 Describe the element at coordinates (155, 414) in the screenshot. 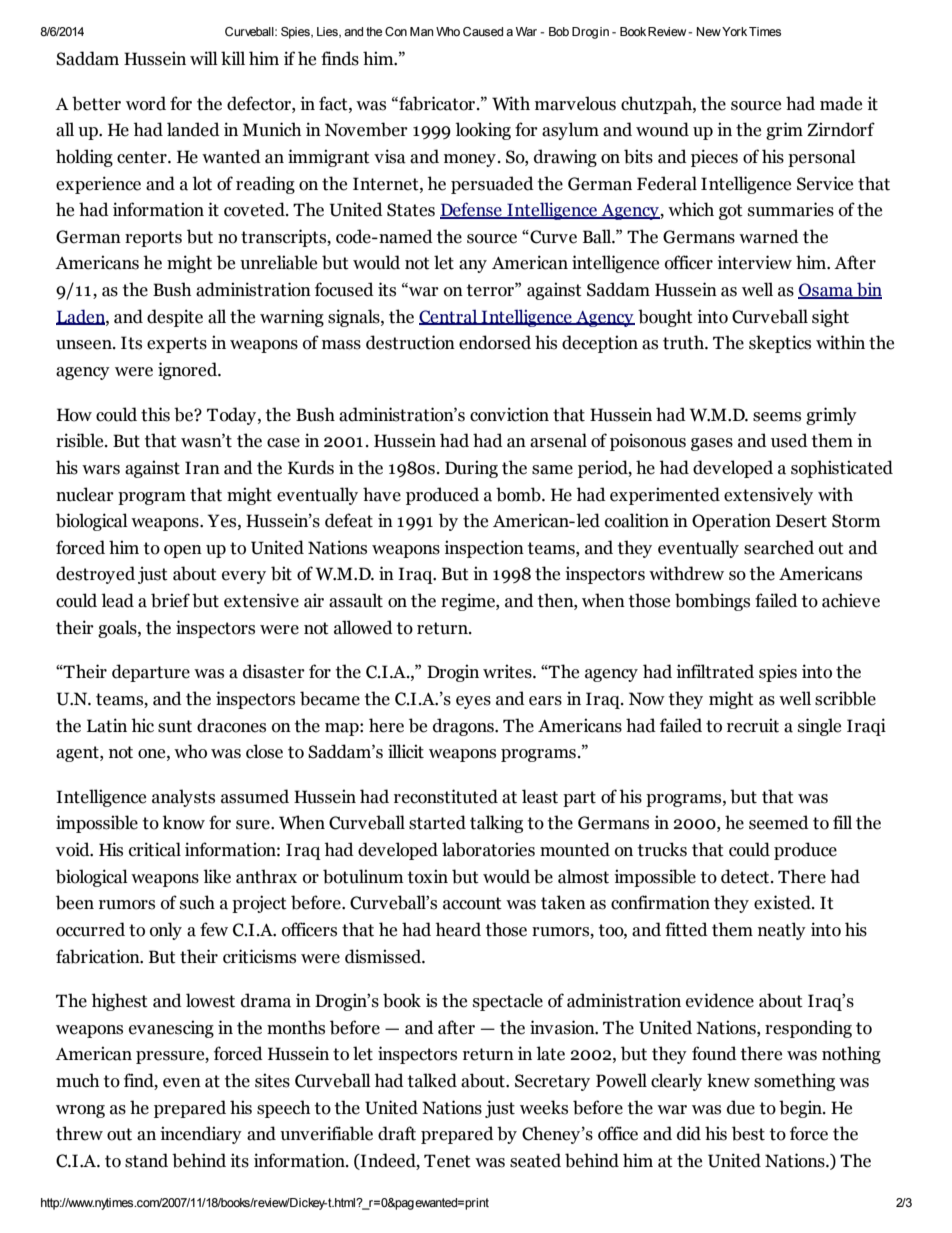

I see `this` at that location.
